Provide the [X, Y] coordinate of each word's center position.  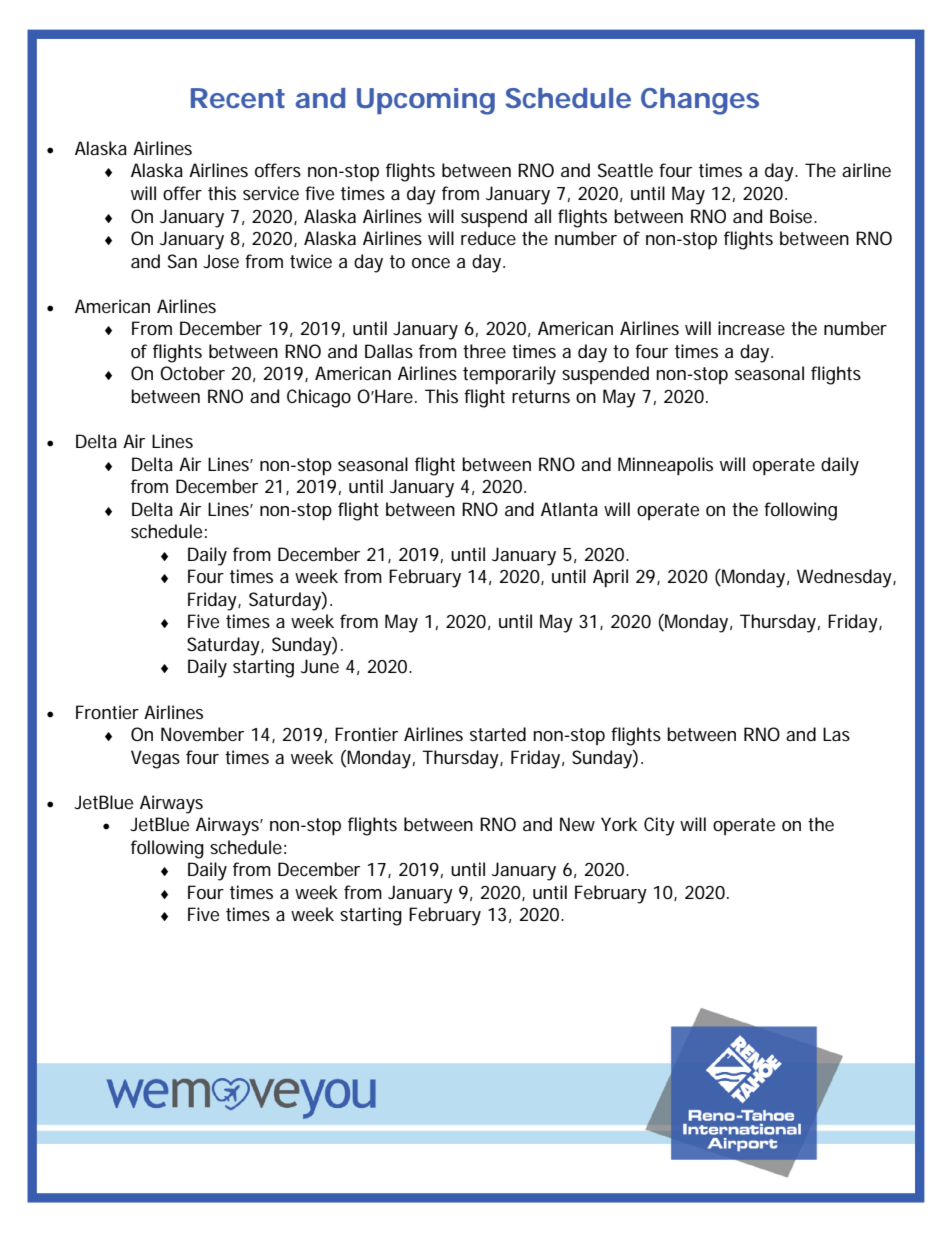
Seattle [625, 170]
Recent [238, 98]
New [577, 824]
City [659, 826]
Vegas [155, 759]
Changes [700, 101]
